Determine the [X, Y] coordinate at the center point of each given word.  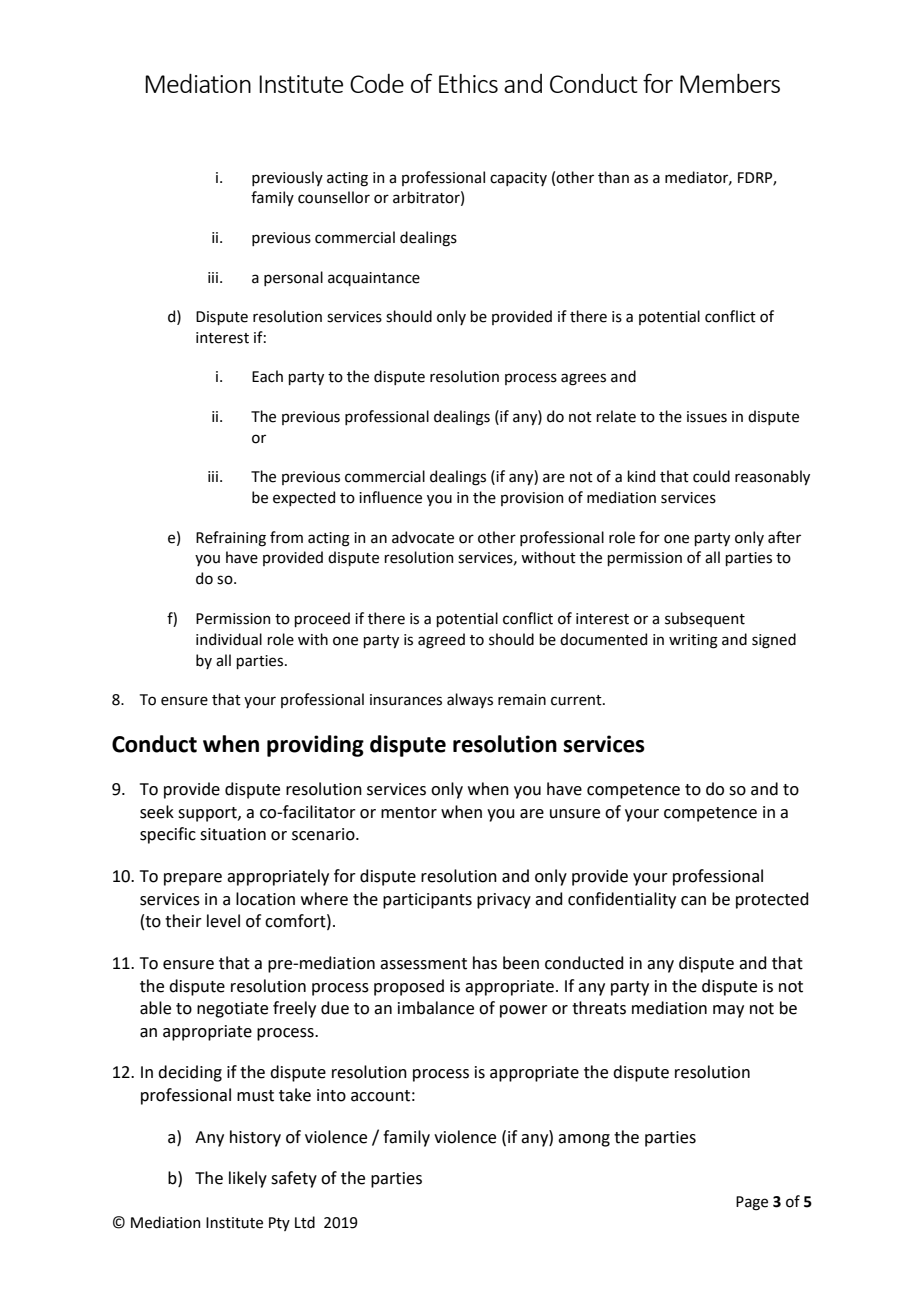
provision [532, 499]
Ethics [468, 83]
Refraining [231, 539]
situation [233, 834]
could [711, 476]
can [693, 901]
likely [248, 1179]
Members [730, 83]
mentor [409, 813]
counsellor [334, 197]
